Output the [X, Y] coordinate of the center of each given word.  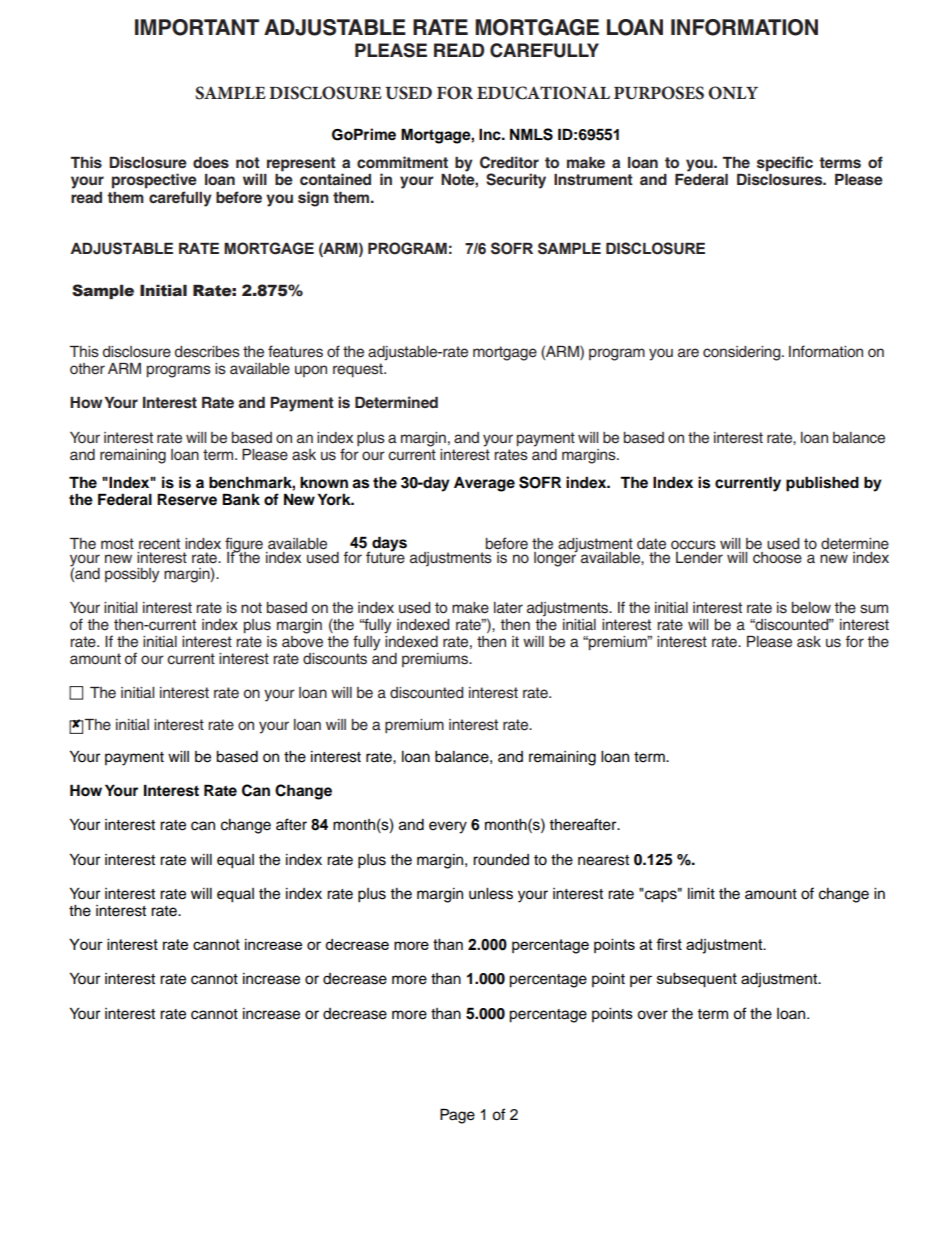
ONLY [733, 93]
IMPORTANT [197, 27]
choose [777, 558]
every [448, 827]
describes [207, 352]
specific [785, 164]
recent [159, 544]
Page [457, 1116]
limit [701, 893]
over [652, 1015]
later [508, 608]
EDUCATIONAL [543, 93]
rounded [501, 860]
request [359, 370]
